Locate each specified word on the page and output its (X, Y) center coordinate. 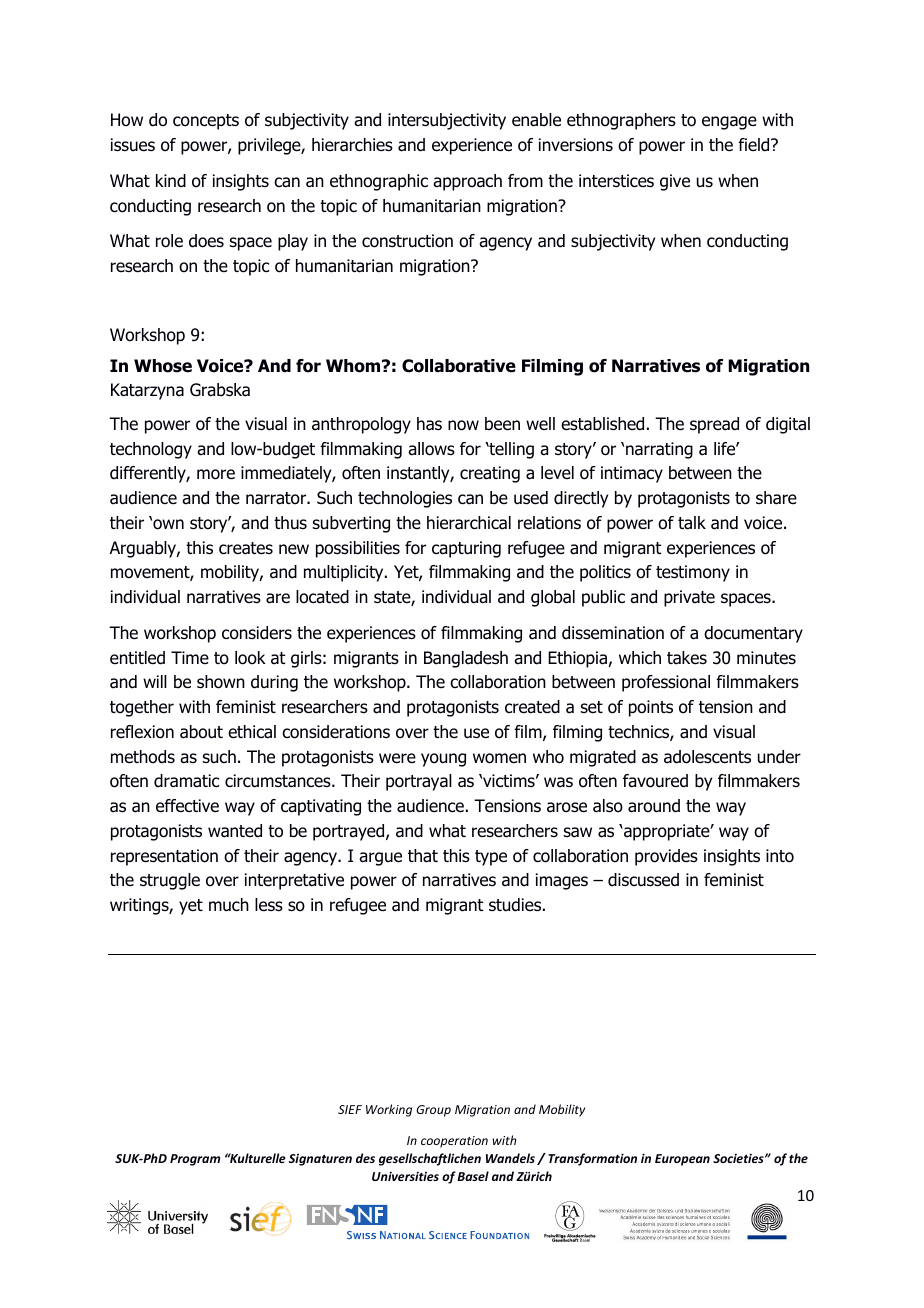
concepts (206, 122)
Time (190, 657)
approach (467, 182)
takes (687, 658)
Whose (163, 366)
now (463, 425)
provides (666, 857)
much (229, 905)
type (491, 858)
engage (729, 123)
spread (714, 425)
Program (195, 1160)
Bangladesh (466, 659)
